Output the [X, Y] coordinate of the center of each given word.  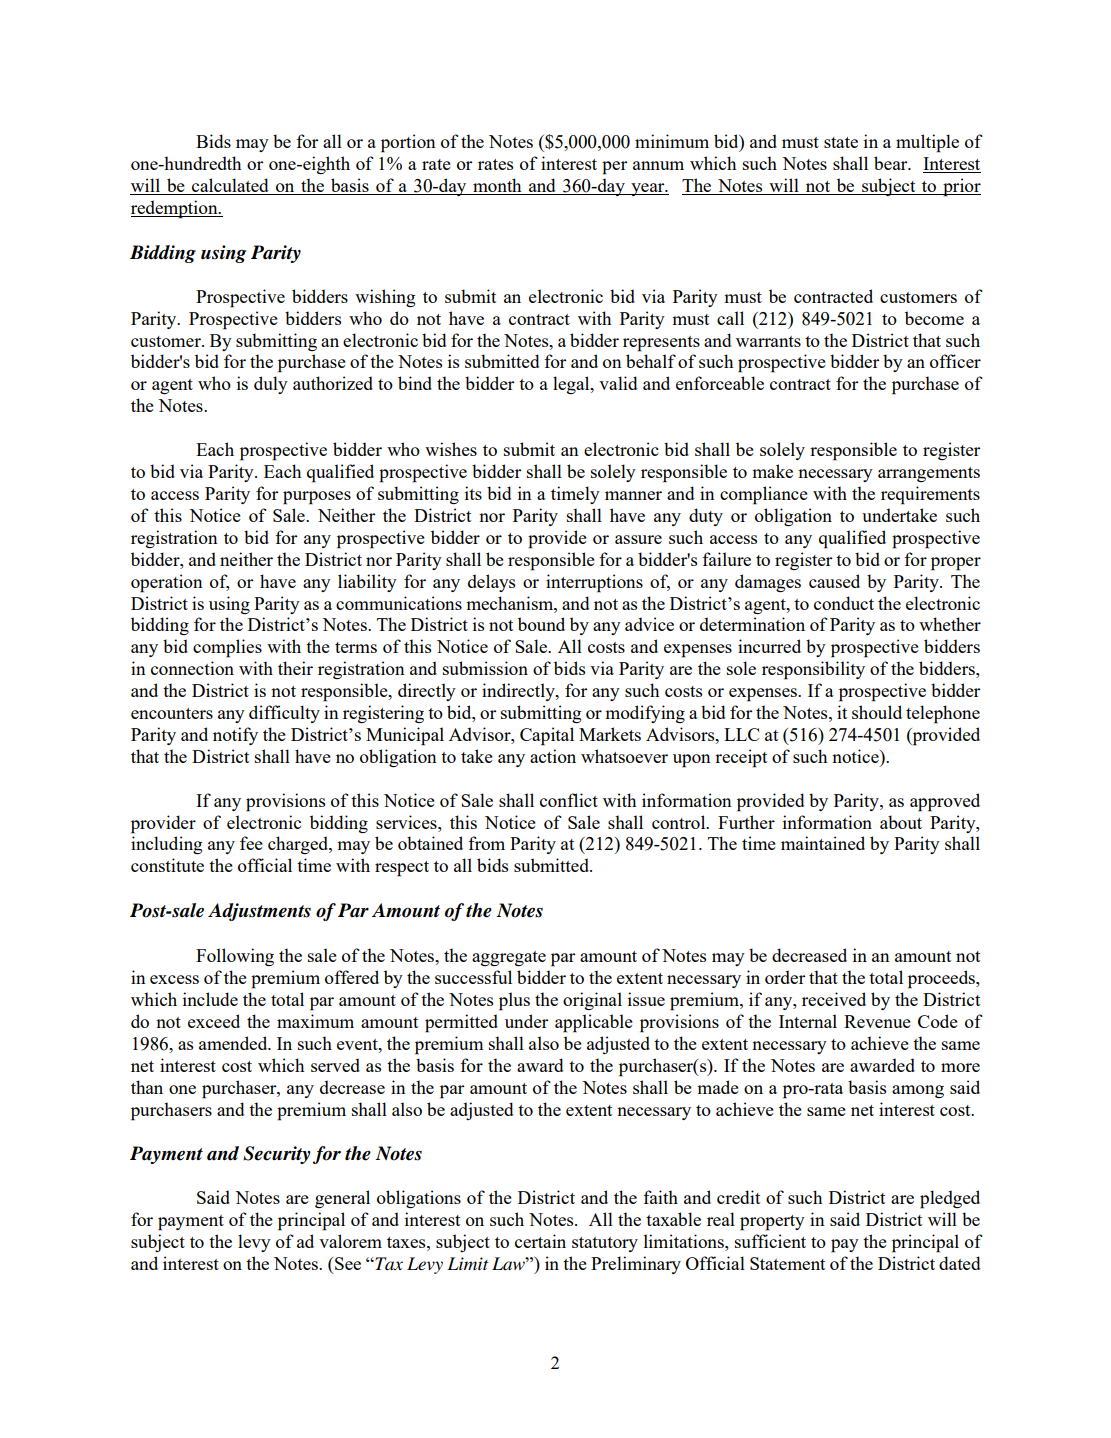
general [342, 1199]
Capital [547, 736]
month [497, 186]
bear [892, 163]
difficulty [284, 714]
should [877, 712]
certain [540, 1241]
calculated [230, 186]
